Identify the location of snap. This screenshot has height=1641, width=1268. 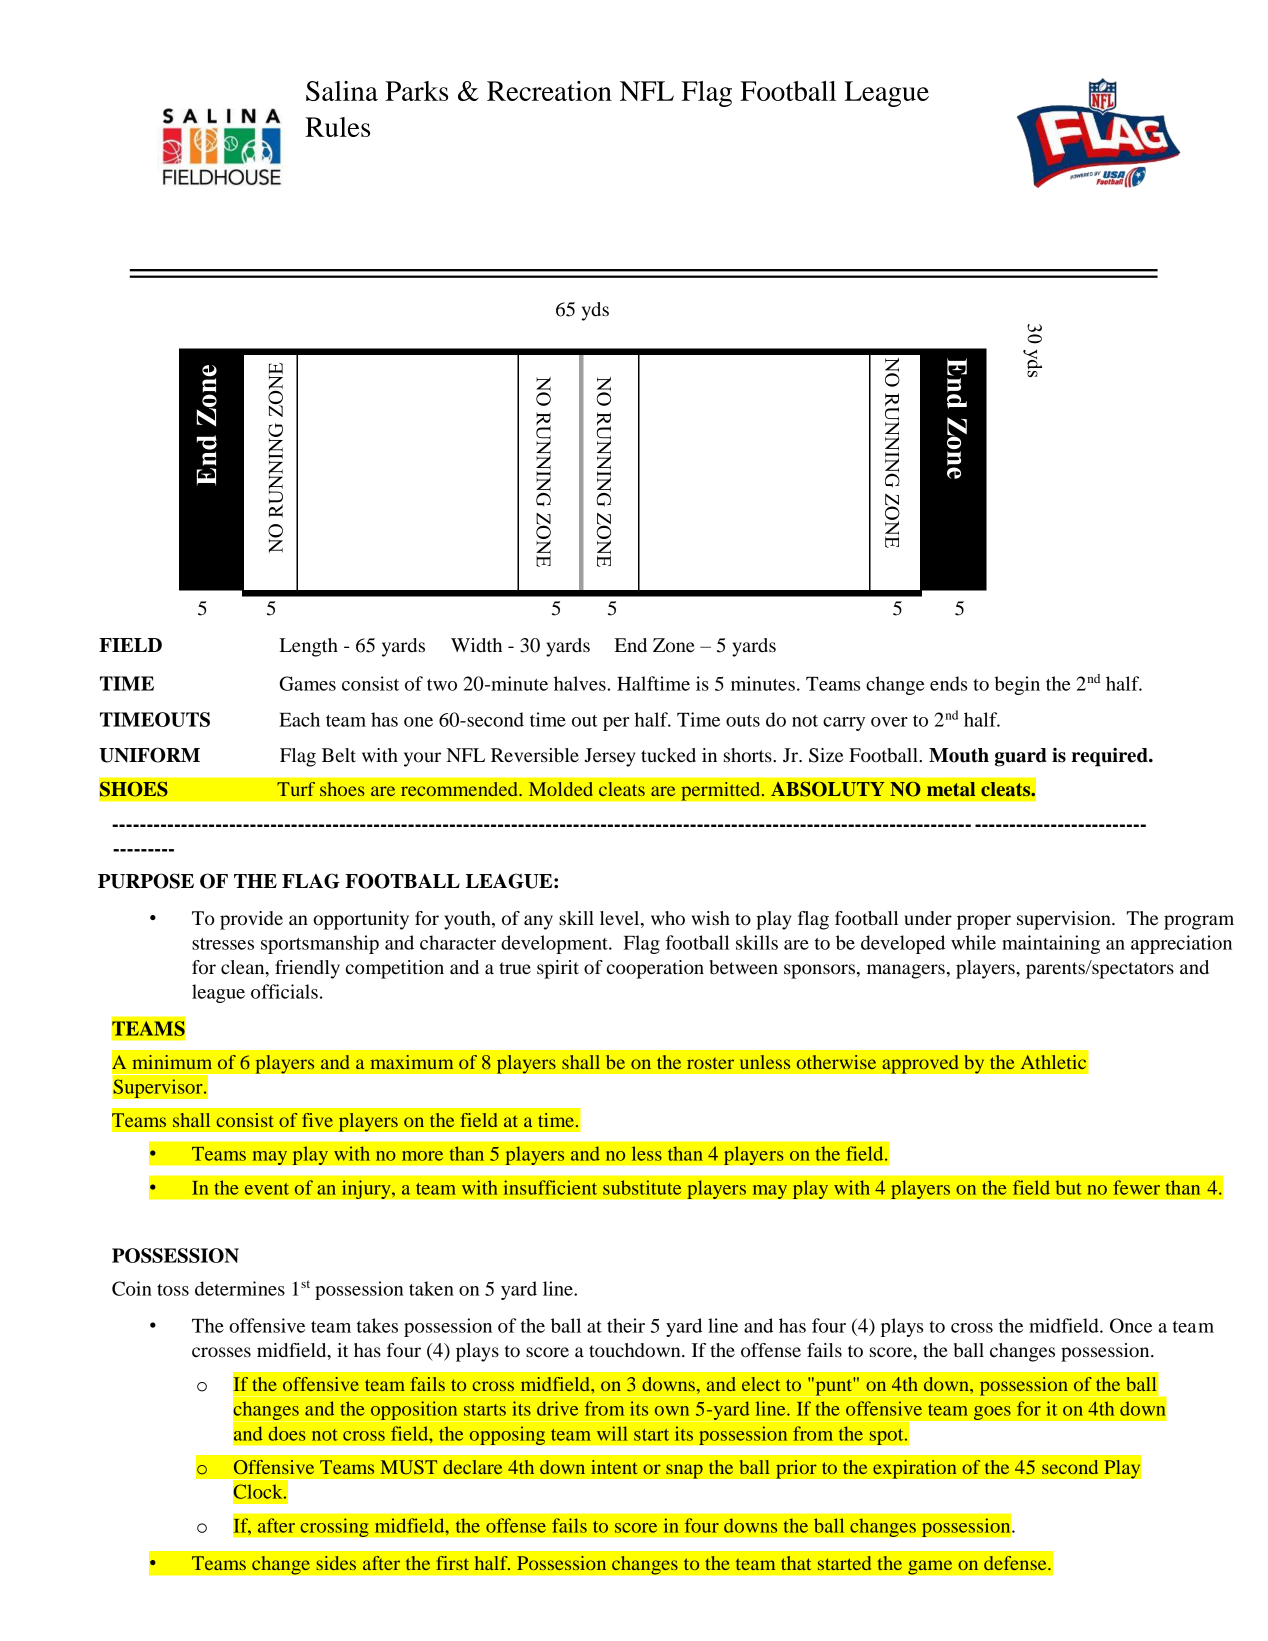
(684, 1471).
